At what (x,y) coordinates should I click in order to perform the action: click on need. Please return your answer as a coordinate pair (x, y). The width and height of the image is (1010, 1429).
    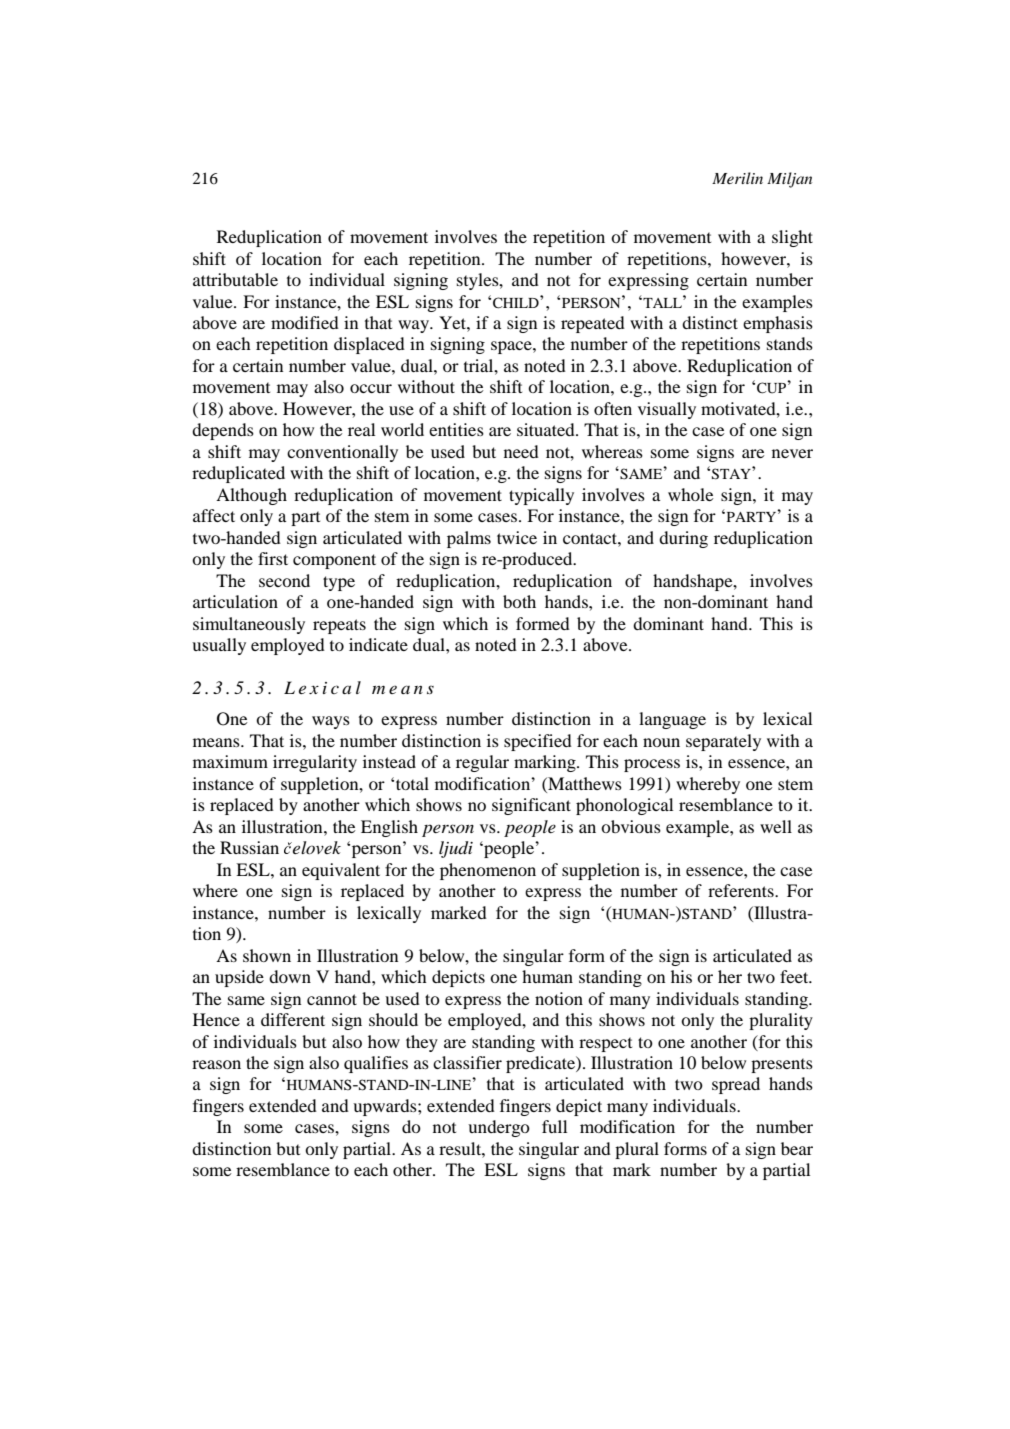
    Looking at the image, I should click on (521, 451).
